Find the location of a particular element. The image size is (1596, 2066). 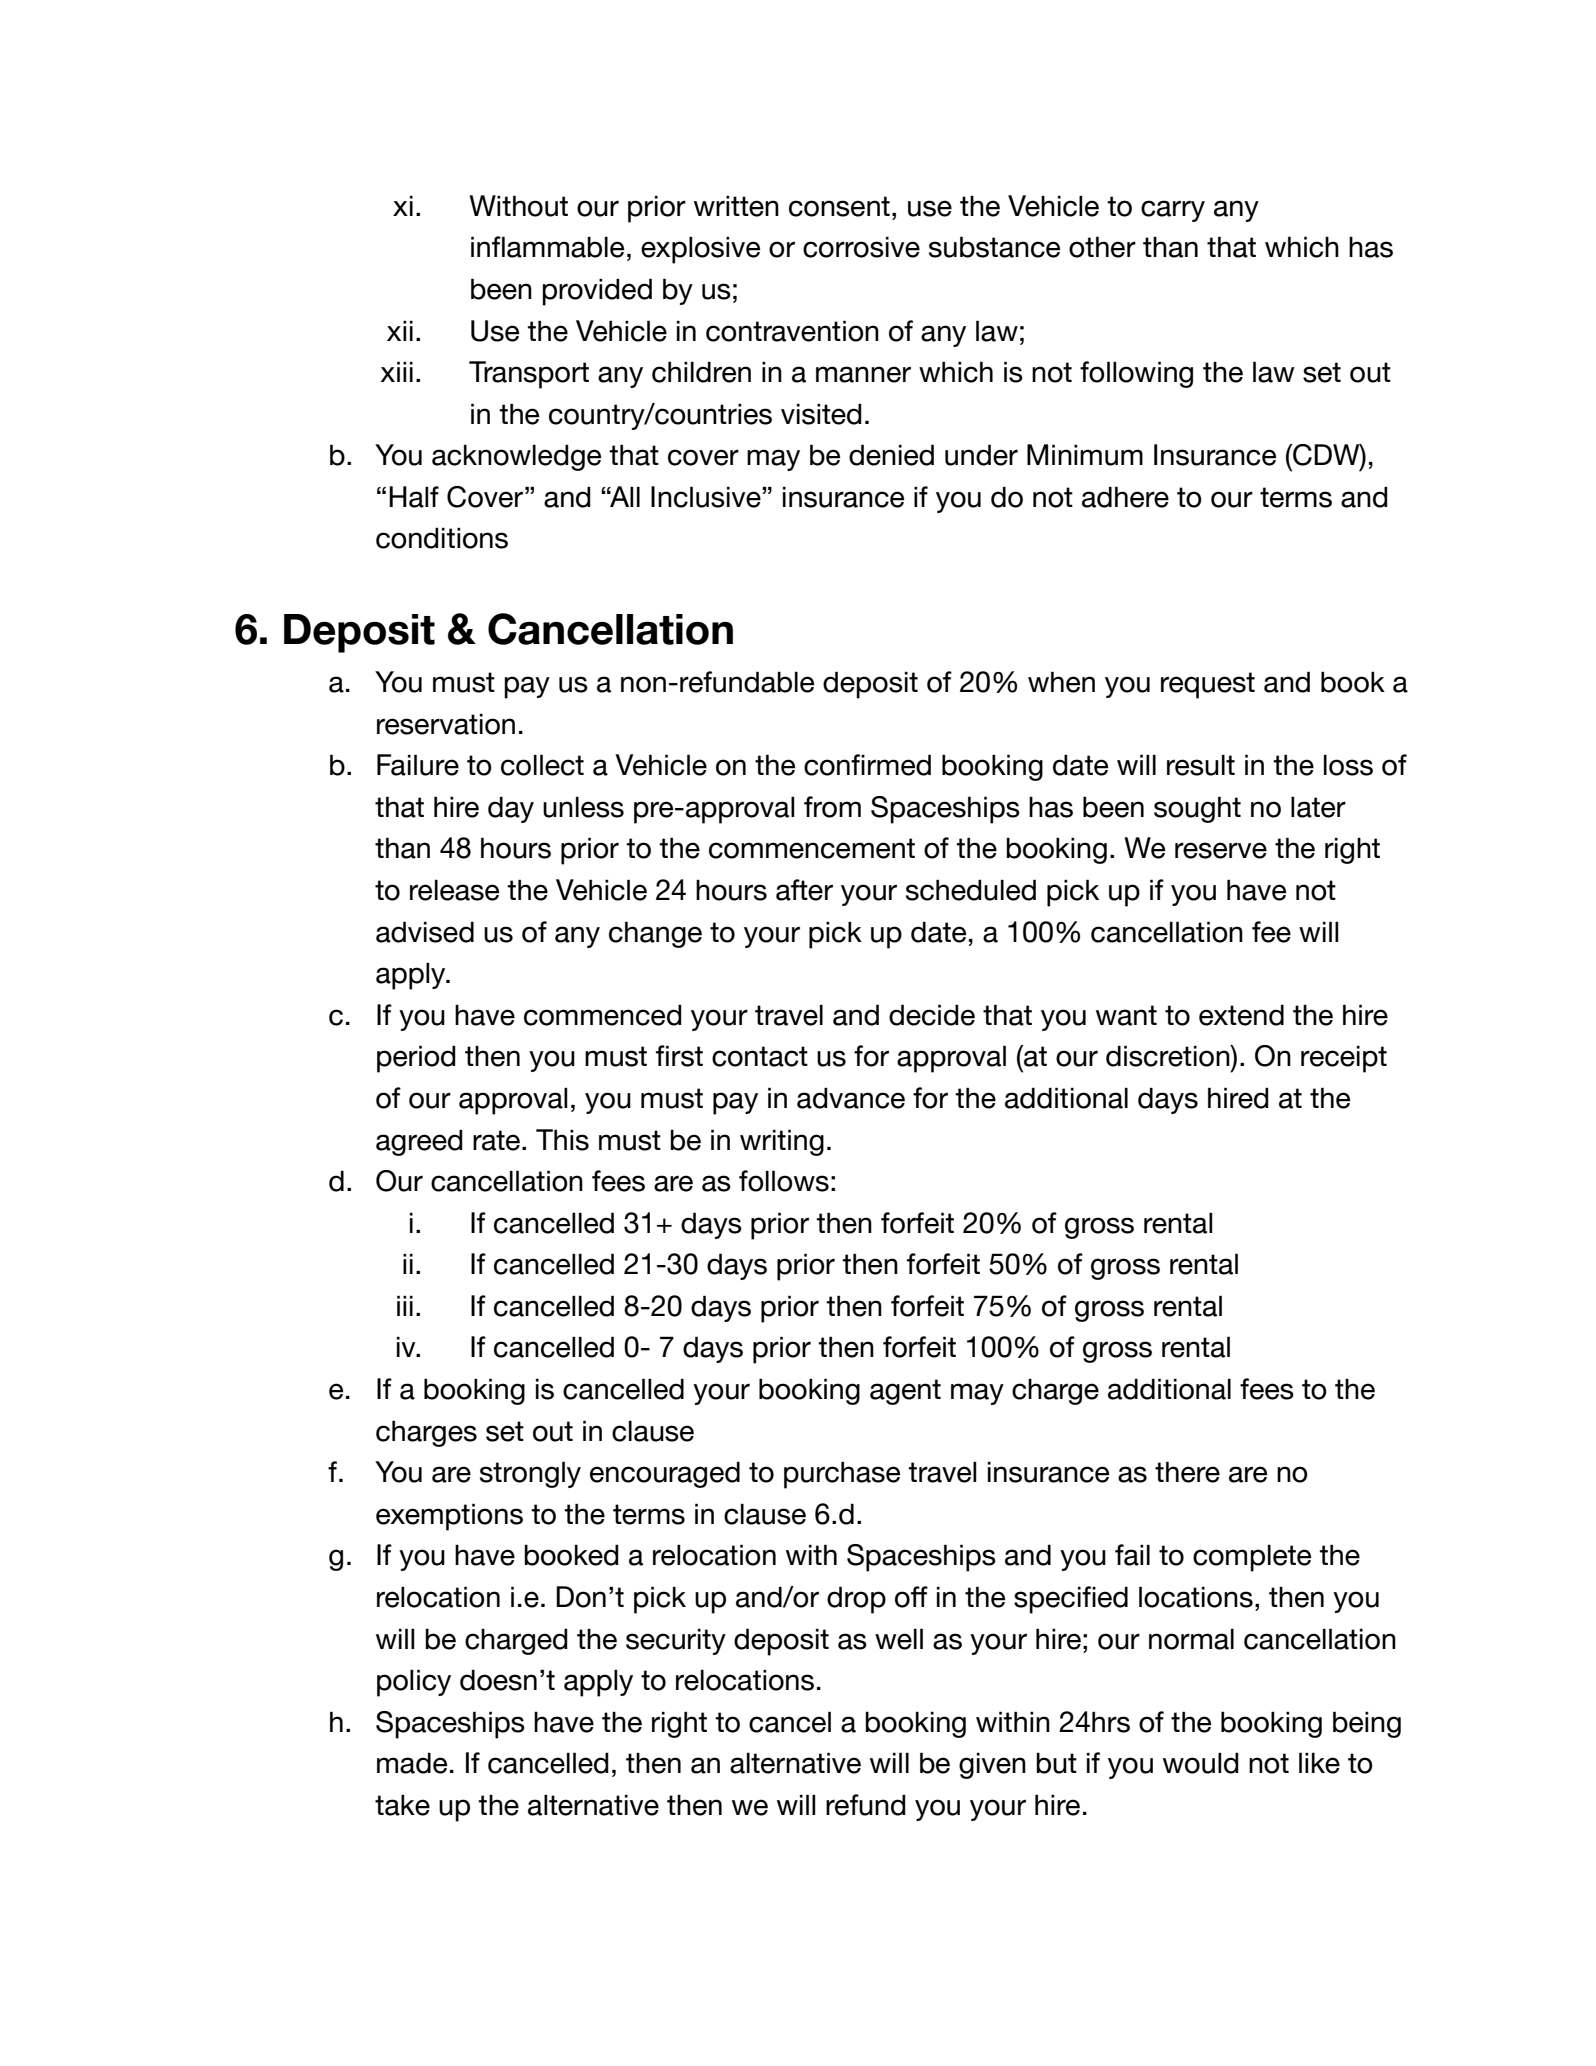

inflammable is located at coordinates (547, 247).
